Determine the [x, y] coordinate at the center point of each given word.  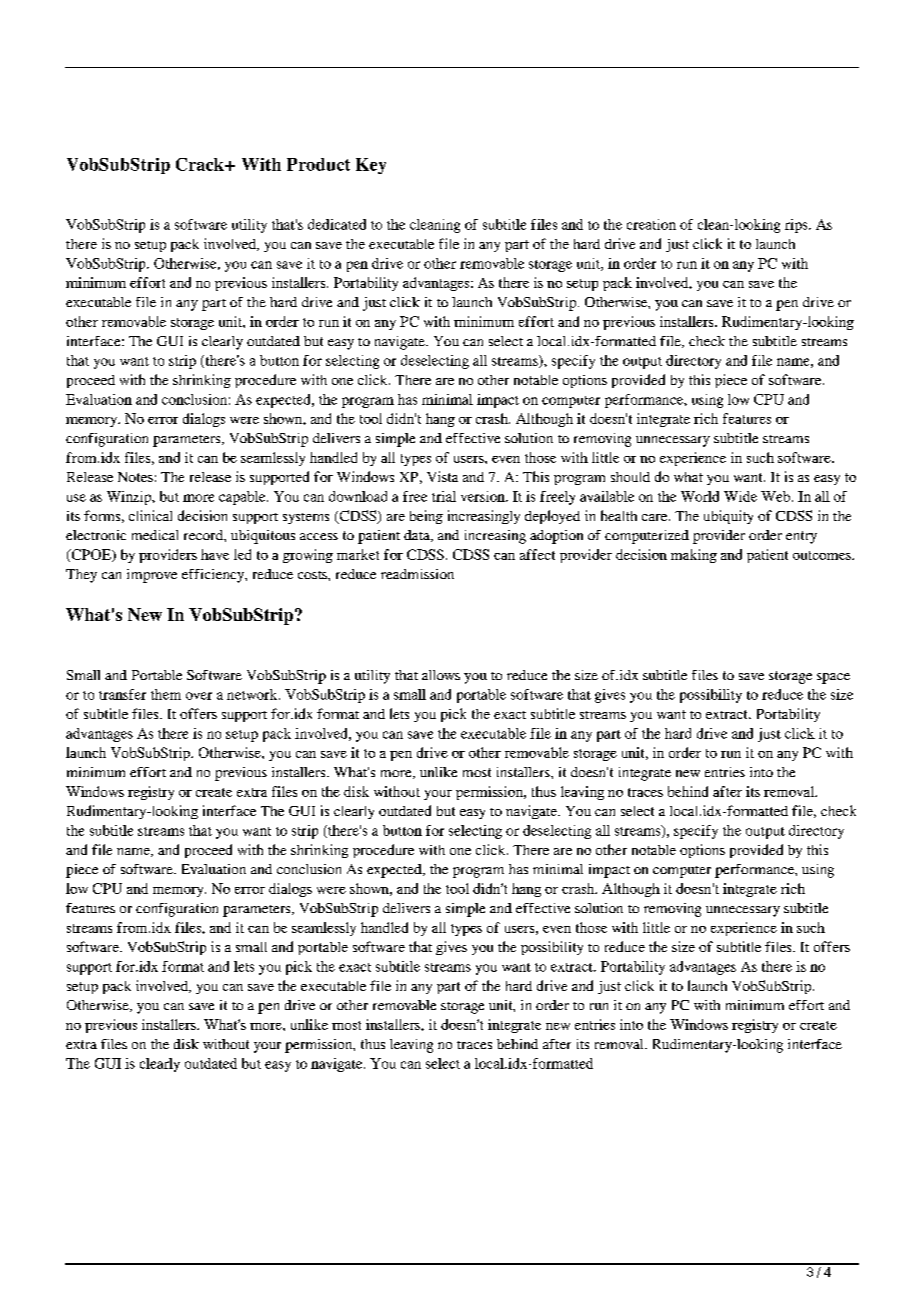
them [166, 694]
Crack [201, 164]
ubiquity [728, 517]
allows [441, 675]
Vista [442, 476]
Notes [135, 477]
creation [651, 224]
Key [371, 166]
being [426, 517]
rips [797, 226]
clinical [150, 515]
